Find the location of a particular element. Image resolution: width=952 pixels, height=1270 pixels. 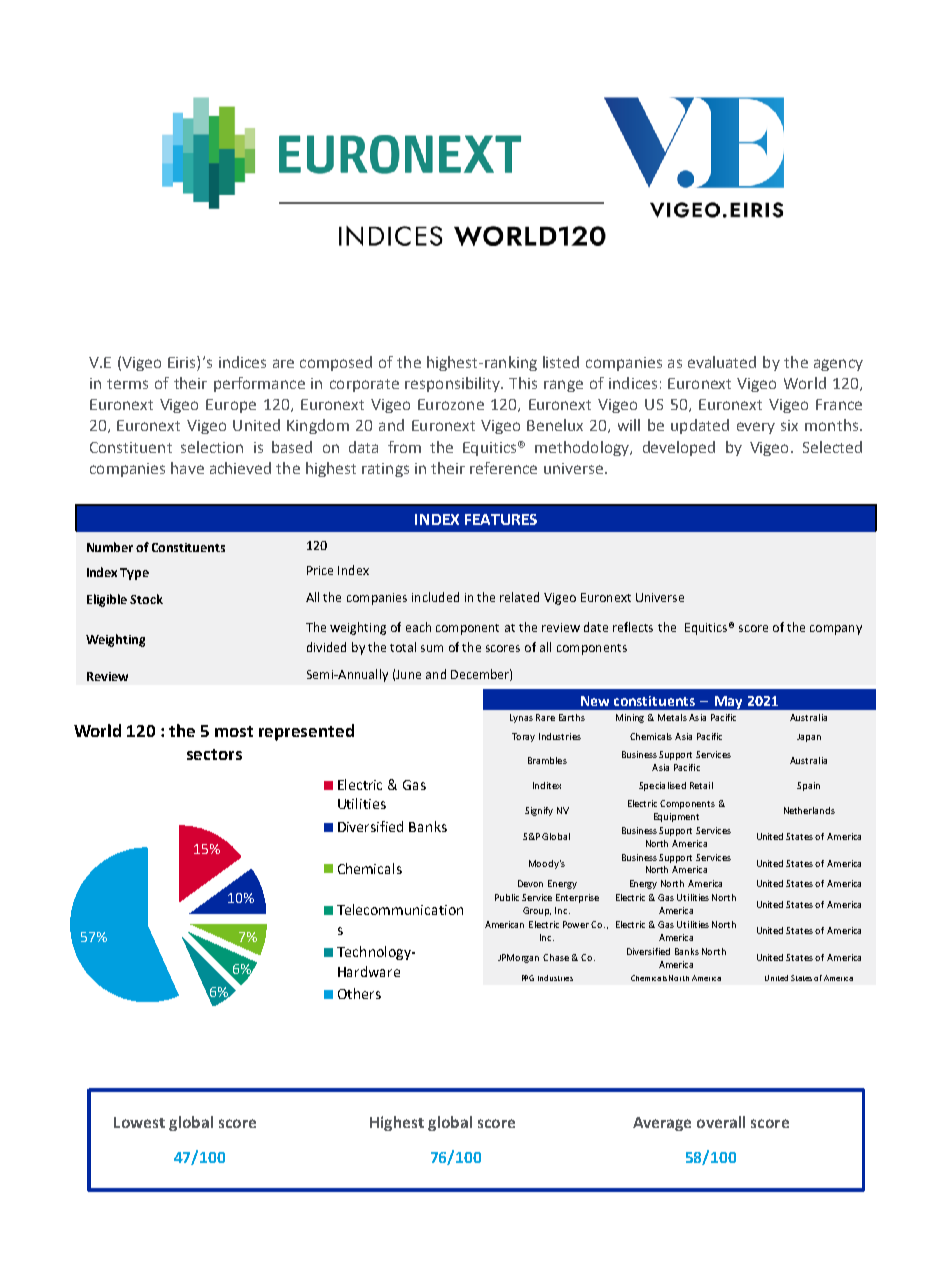

responsibility is located at coordinates (453, 384).
